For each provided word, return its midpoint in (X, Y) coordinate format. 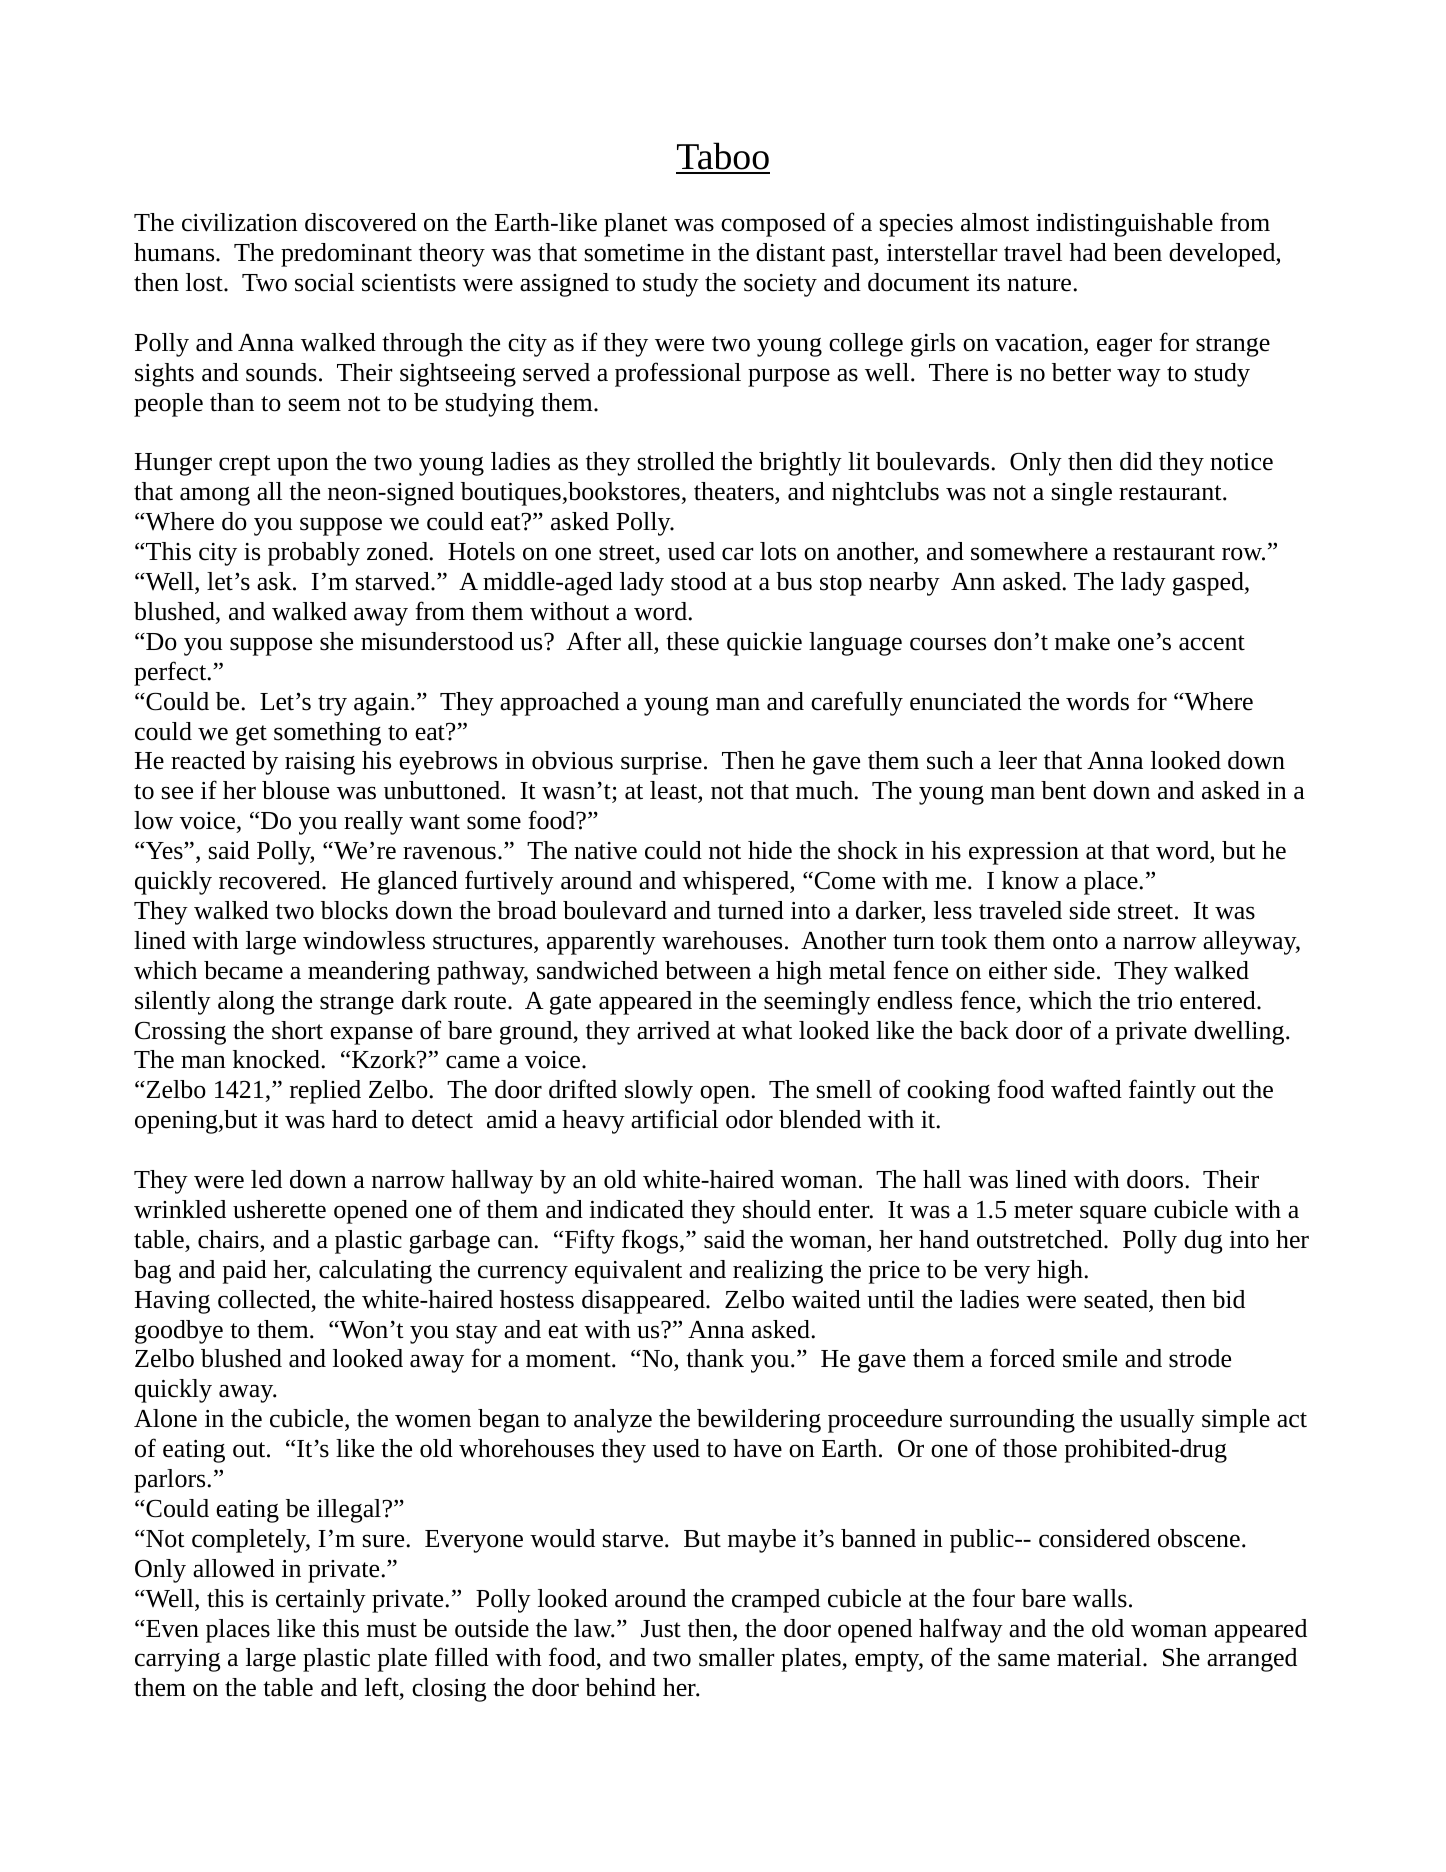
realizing (778, 1272)
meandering (369, 973)
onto (1075, 942)
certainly (321, 1601)
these (692, 641)
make (1082, 641)
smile (1090, 1358)
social (324, 282)
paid (245, 1272)
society (780, 285)
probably (314, 554)
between (708, 970)
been (1137, 252)
